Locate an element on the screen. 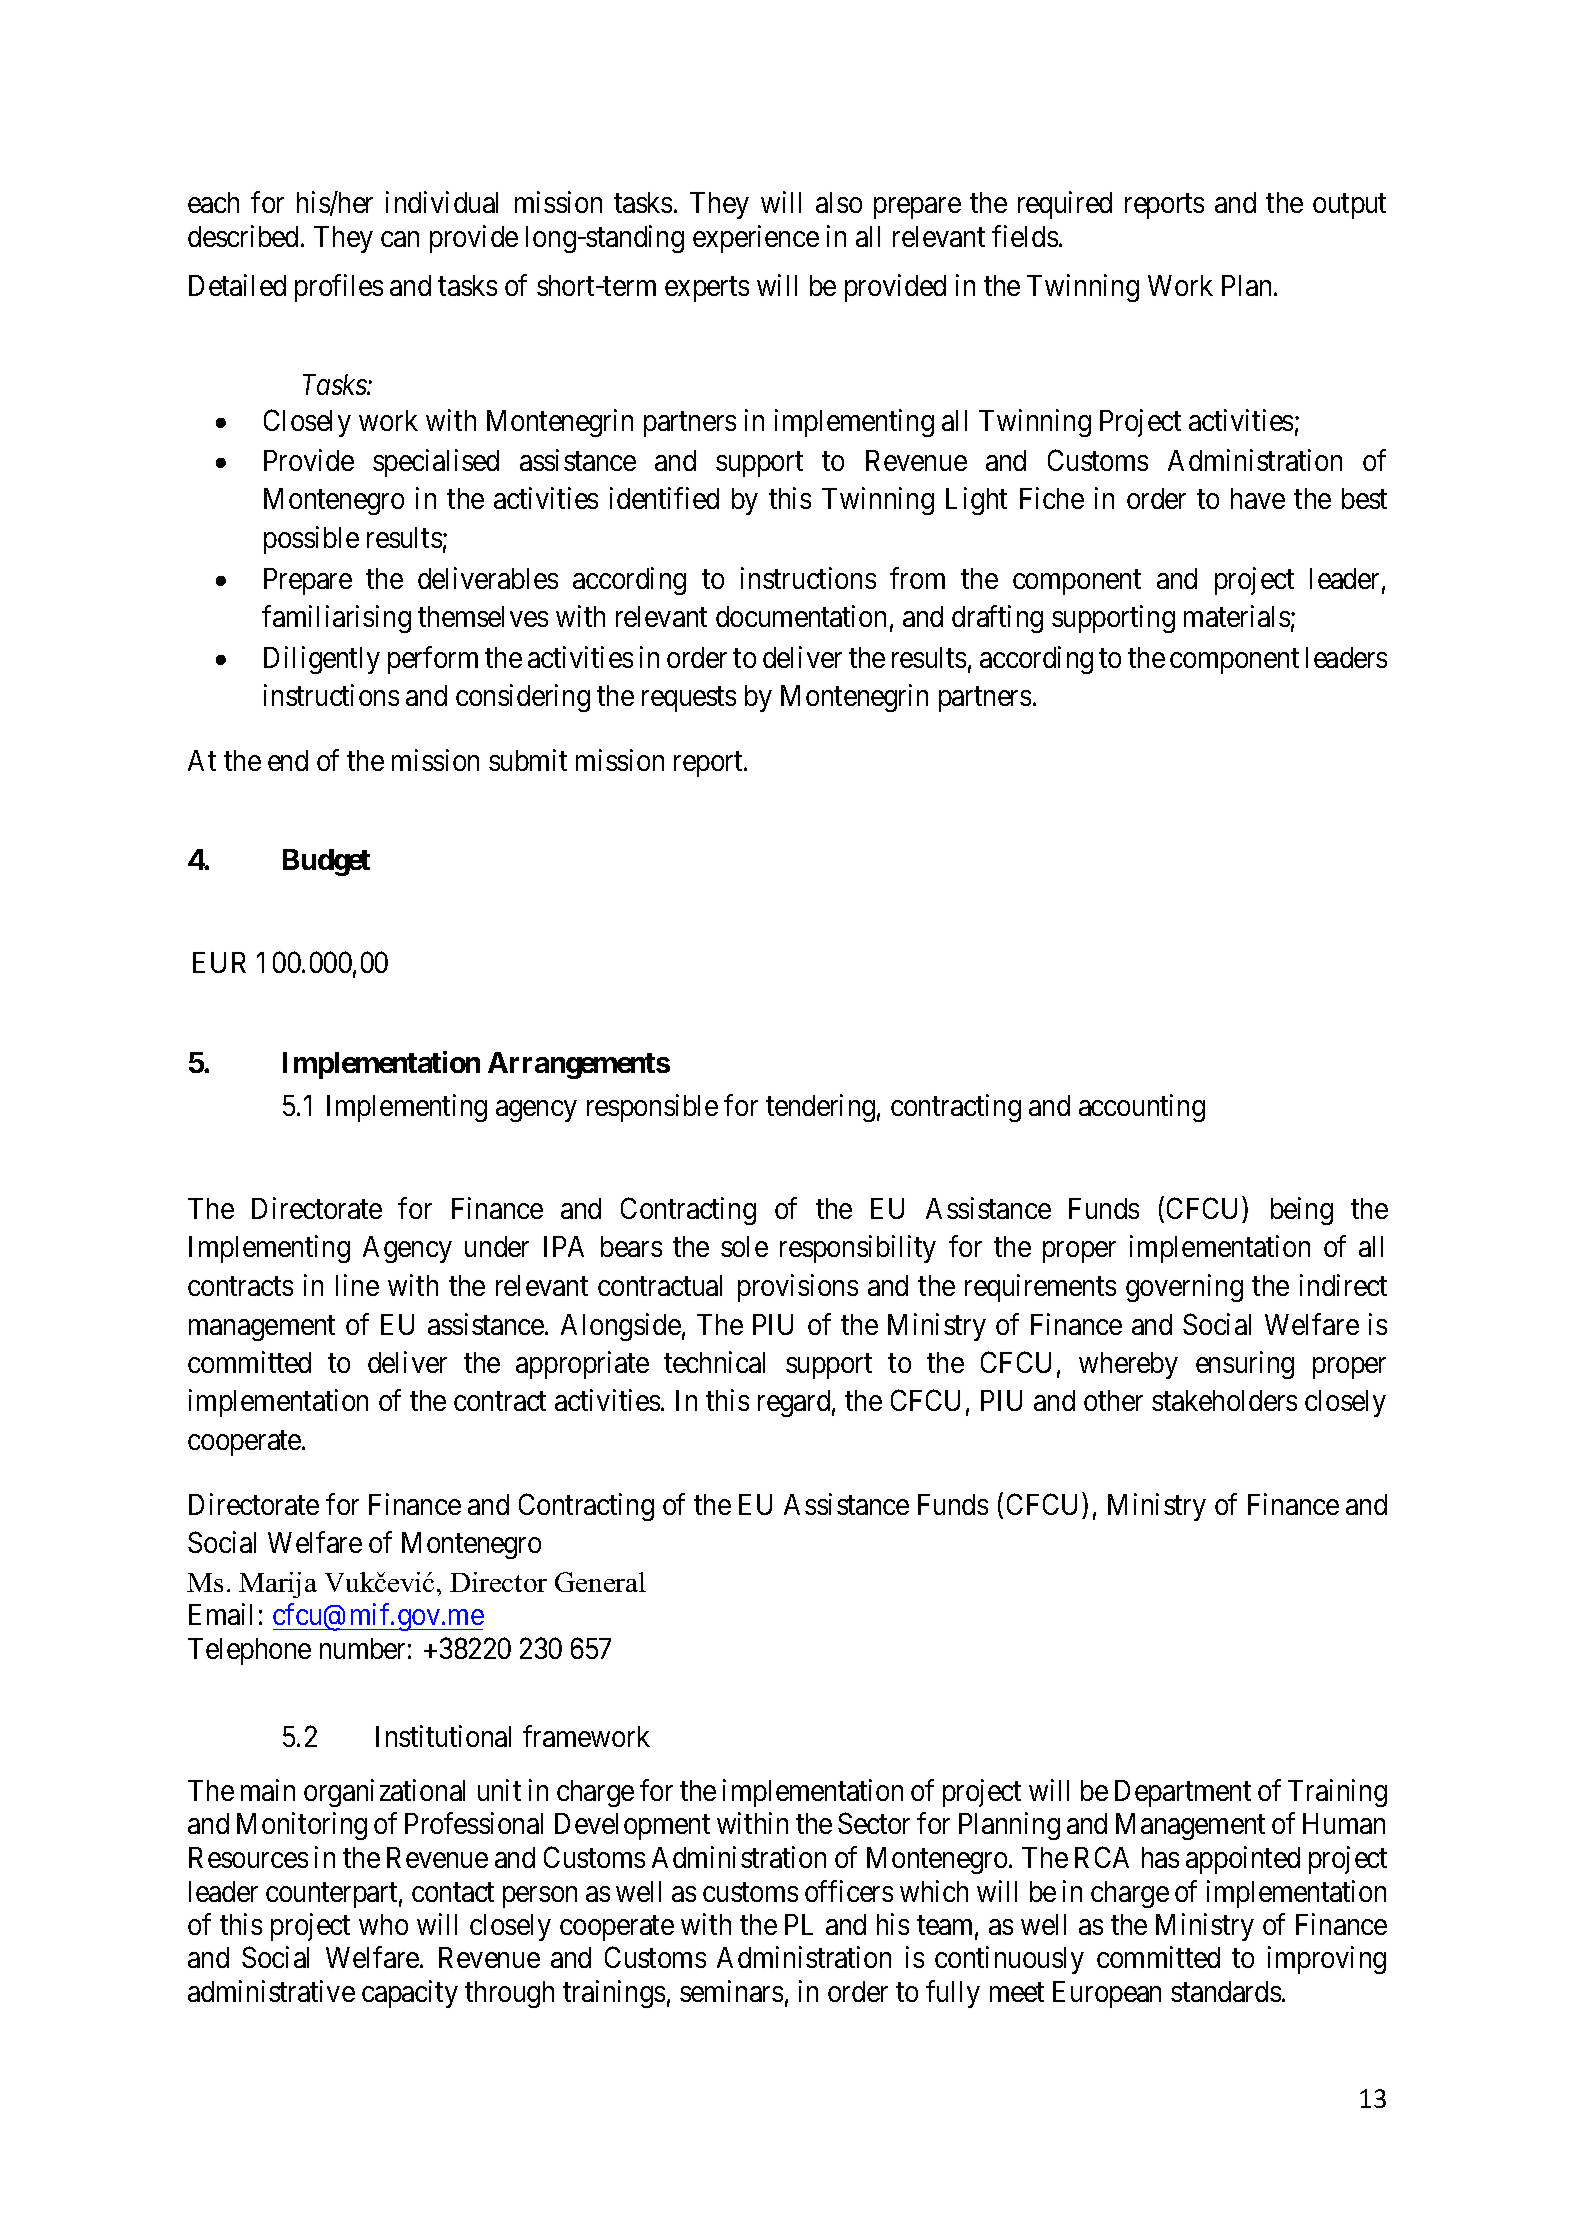 The height and width of the screenshot is (2227, 1575). under is located at coordinates (497, 1246).
